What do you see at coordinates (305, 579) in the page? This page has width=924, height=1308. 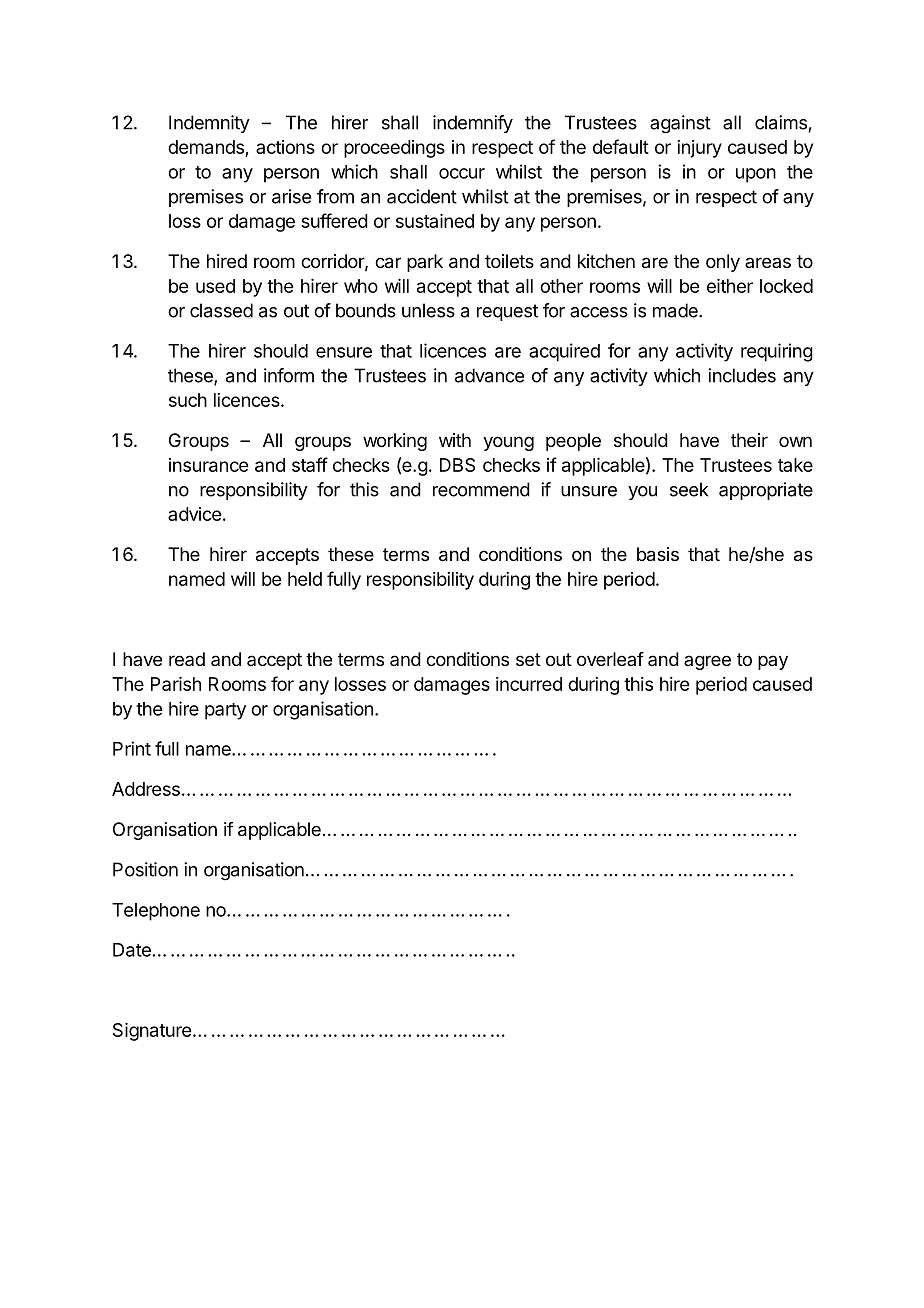 I see `held` at bounding box center [305, 579].
